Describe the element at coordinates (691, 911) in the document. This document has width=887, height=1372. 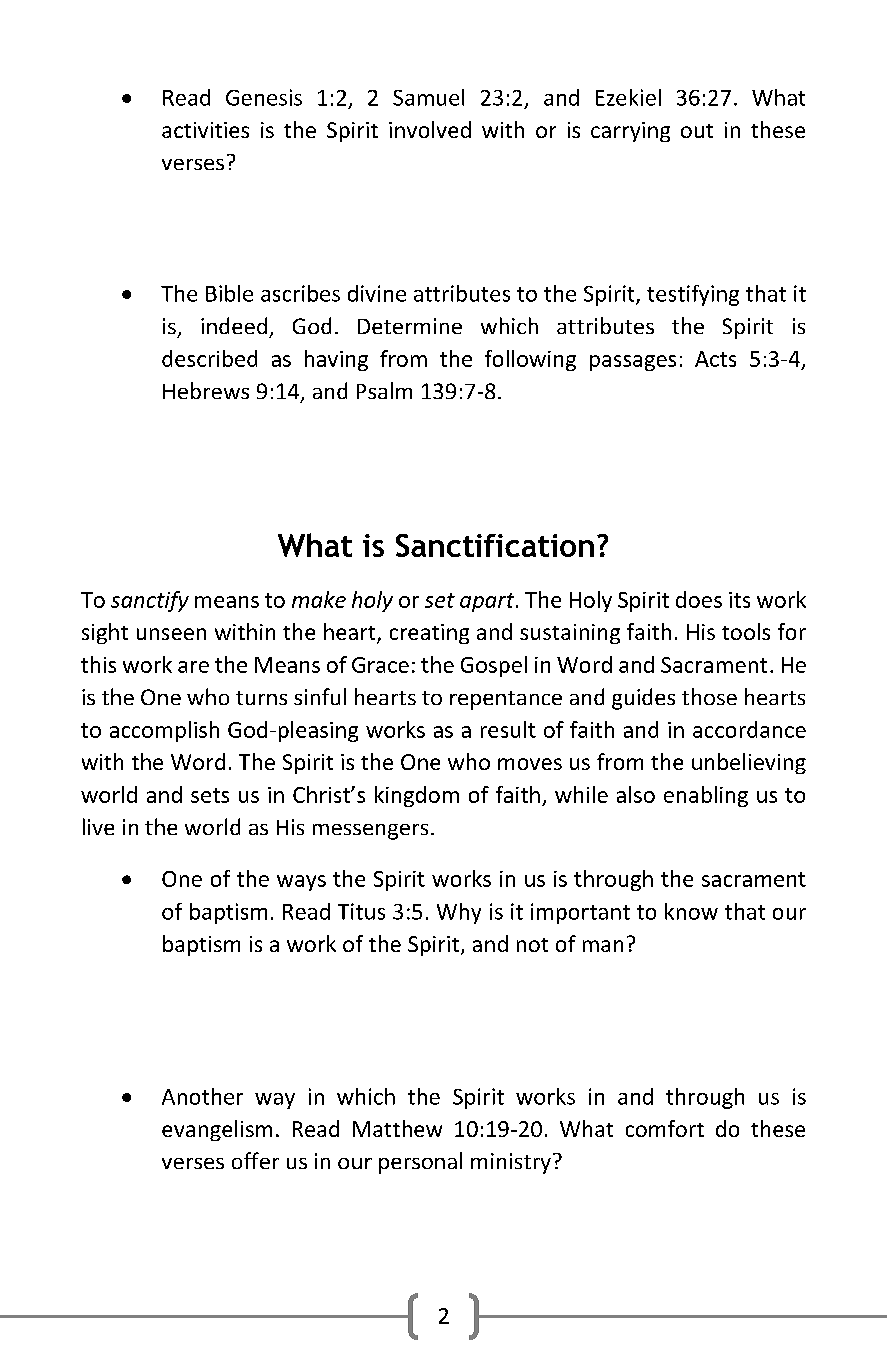
I see `know` at that location.
